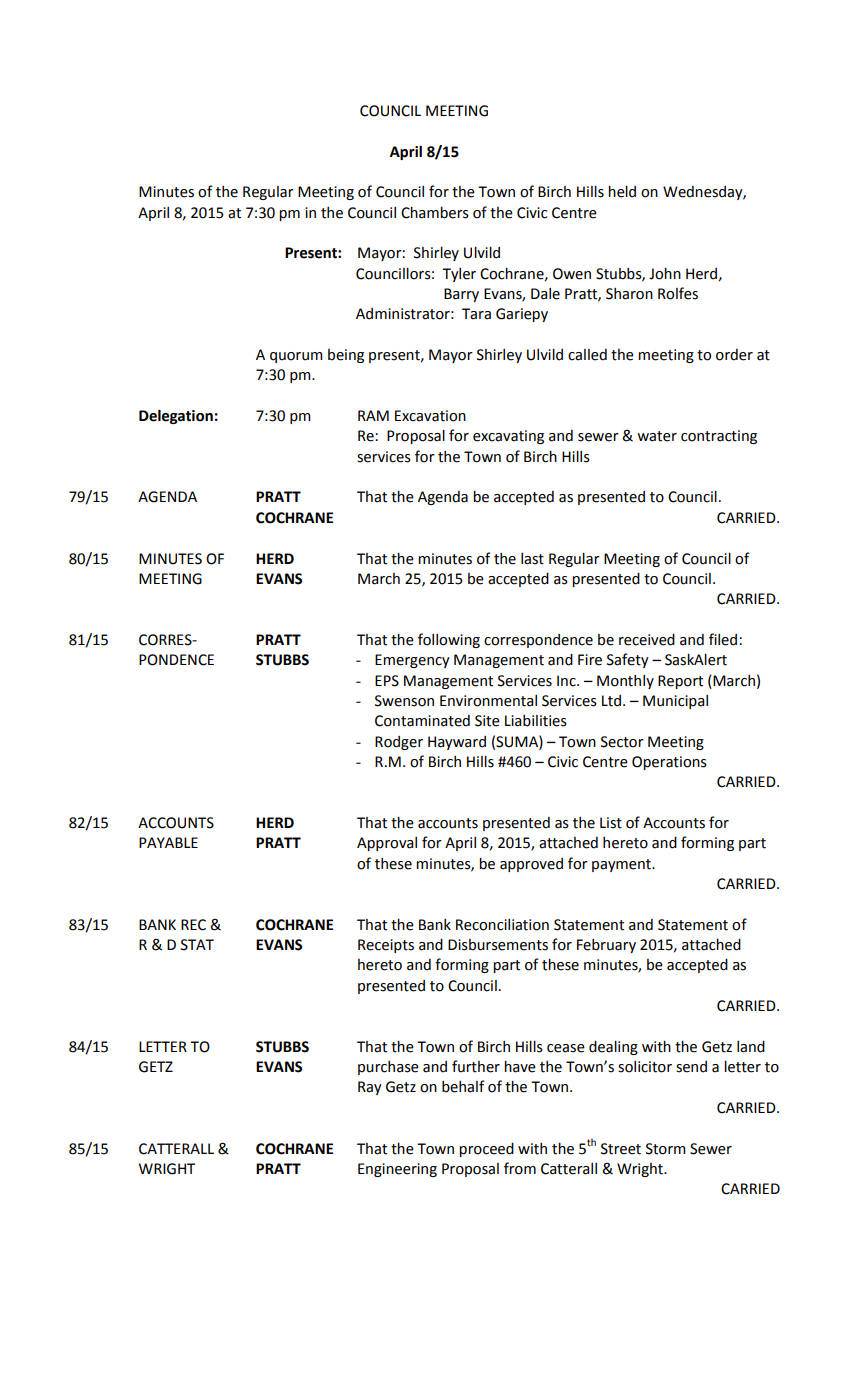  Describe the element at coordinates (680, 682) in the page. I see `Report` at that location.
